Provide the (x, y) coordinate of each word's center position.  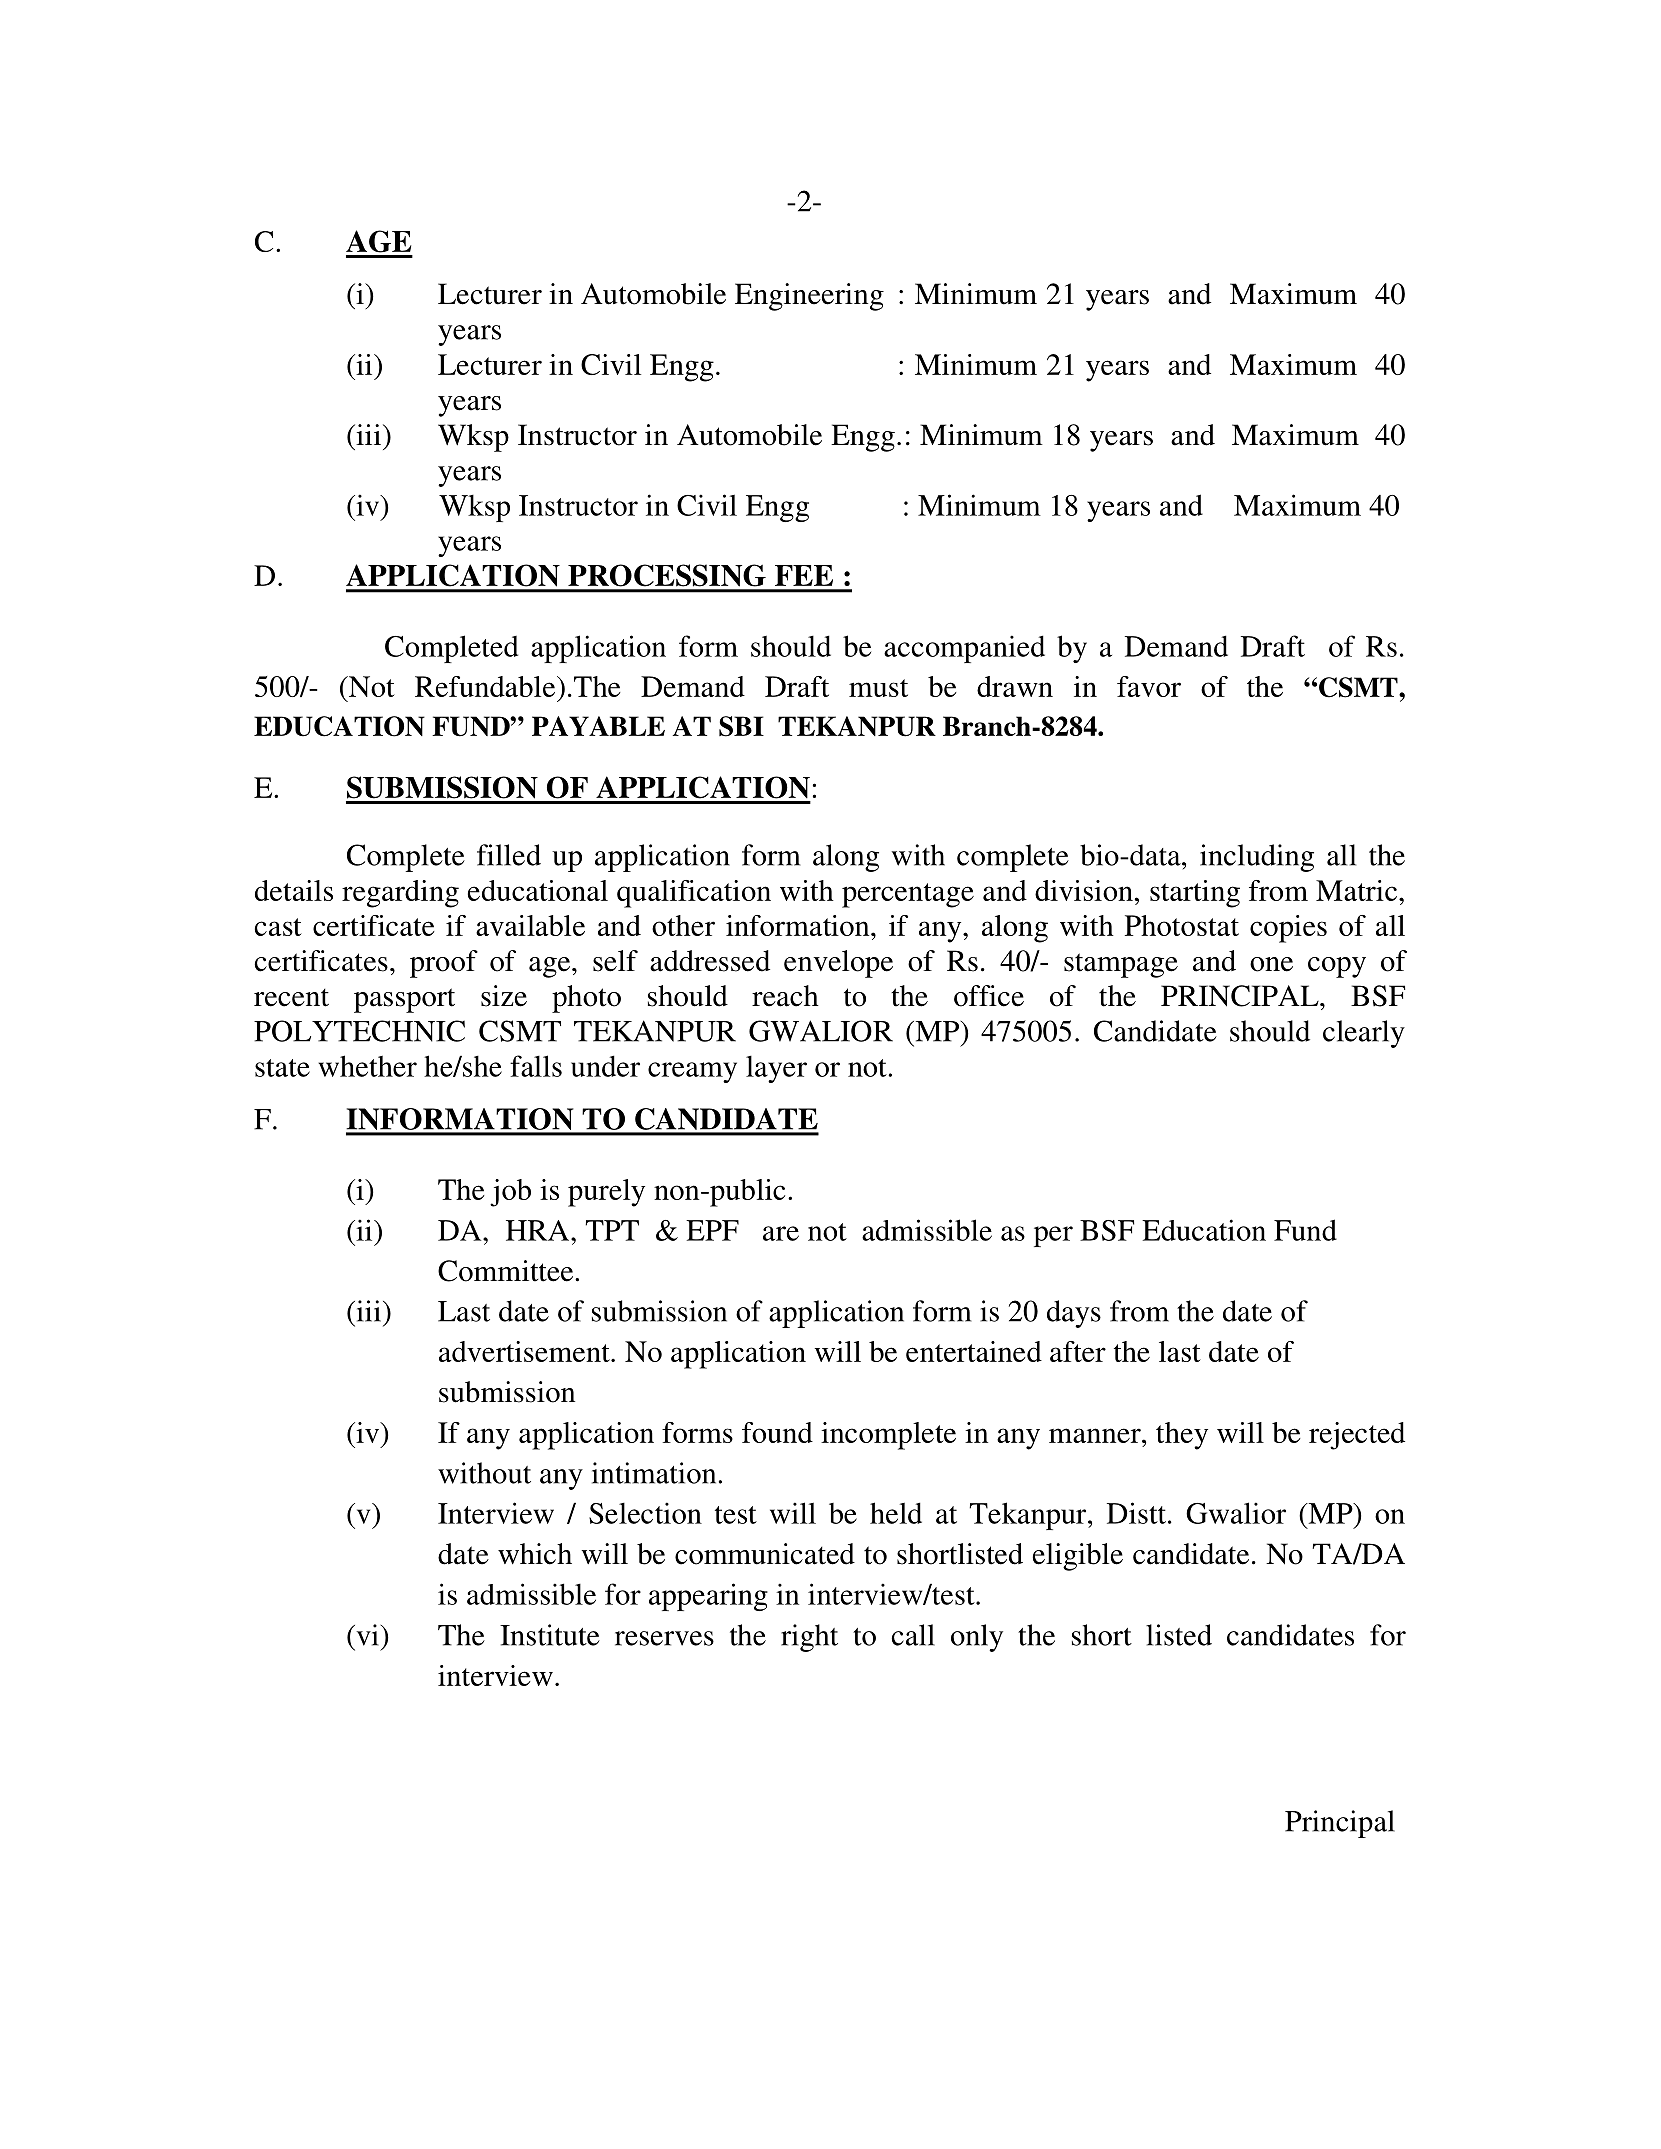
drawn (1015, 686)
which (535, 1554)
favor (1149, 686)
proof (444, 964)
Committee (507, 1271)
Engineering (809, 297)
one (1271, 964)
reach (785, 996)
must (878, 688)
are (781, 1233)
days (1074, 1314)
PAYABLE (598, 726)
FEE (804, 575)
